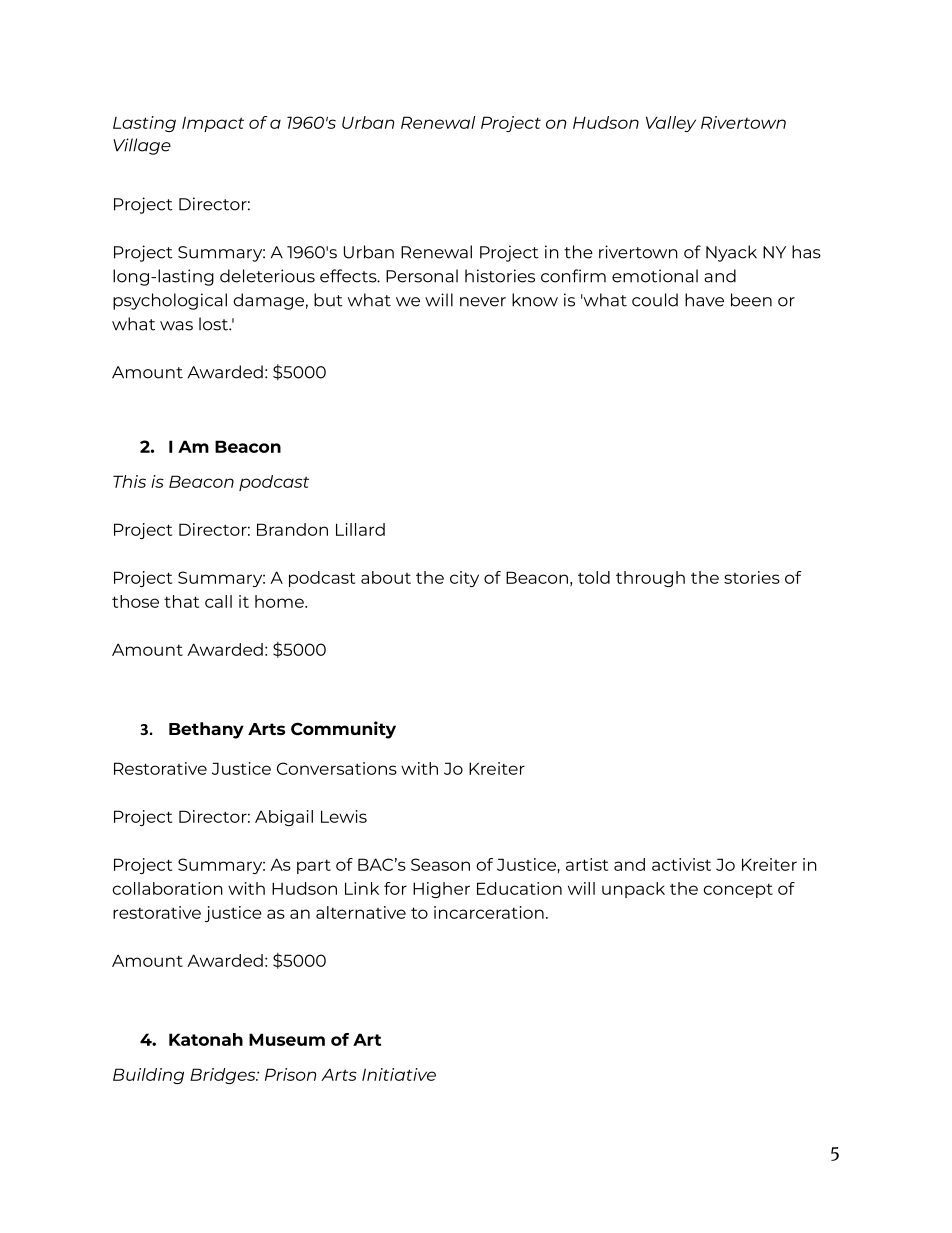 Image resolution: width=952 pixels, height=1233 pixels. What do you see at coordinates (214, 324) in the screenshot?
I see `lost` at bounding box center [214, 324].
